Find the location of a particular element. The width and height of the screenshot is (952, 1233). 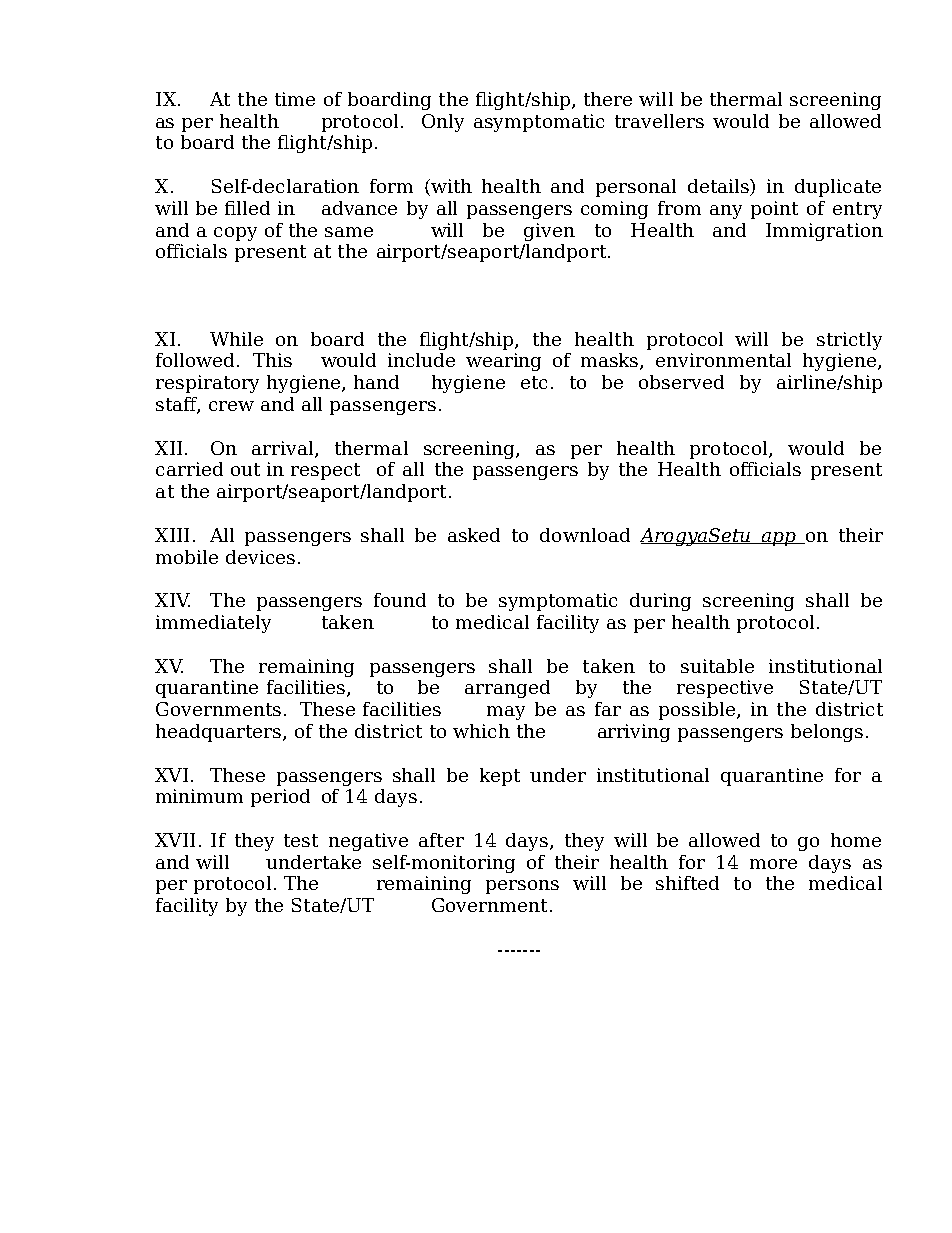

This is located at coordinates (272, 360).
